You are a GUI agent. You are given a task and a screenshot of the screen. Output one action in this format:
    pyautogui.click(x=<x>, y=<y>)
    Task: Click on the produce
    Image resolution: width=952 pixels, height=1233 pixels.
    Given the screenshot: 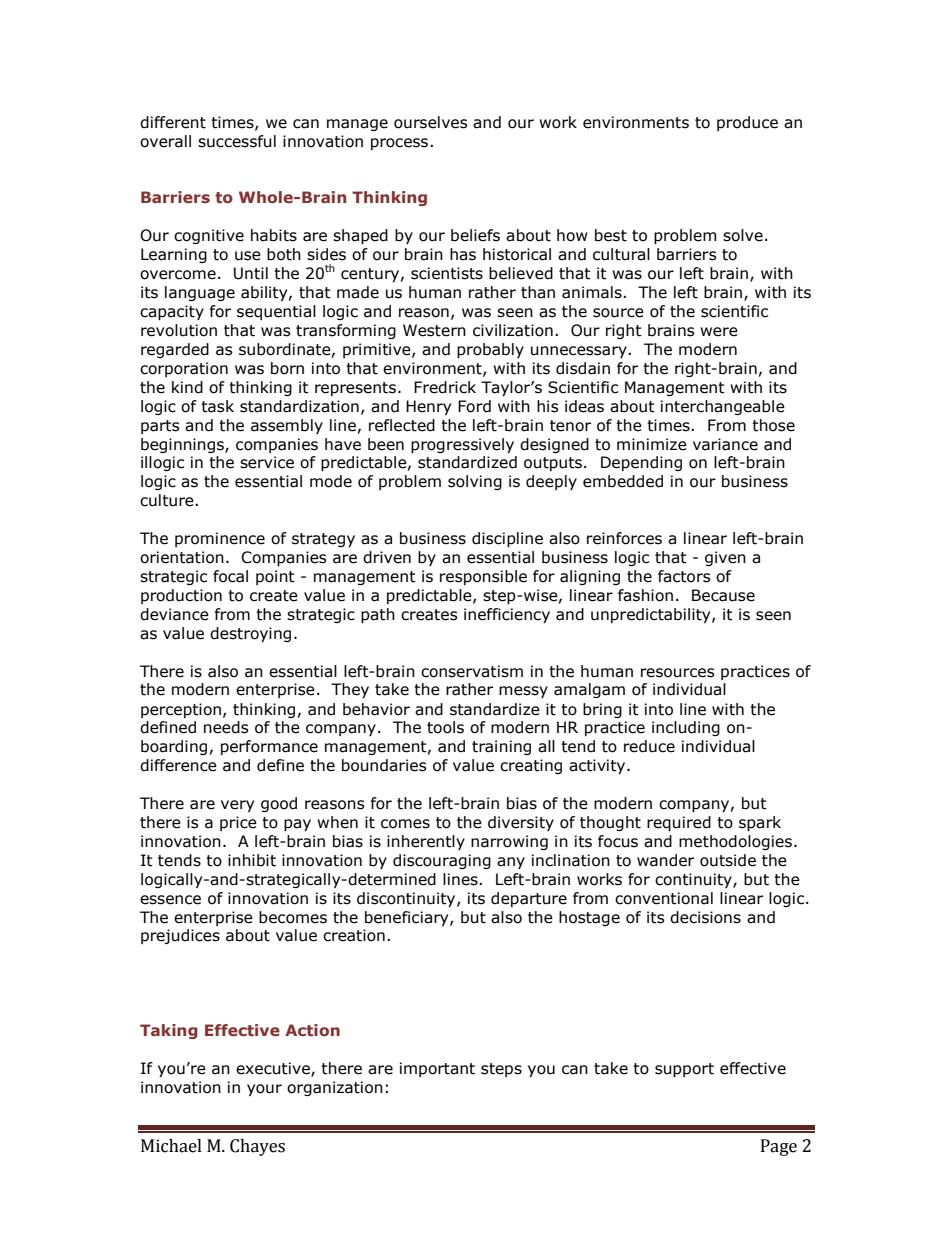 What is the action you would take?
    pyautogui.click(x=747, y=123)
